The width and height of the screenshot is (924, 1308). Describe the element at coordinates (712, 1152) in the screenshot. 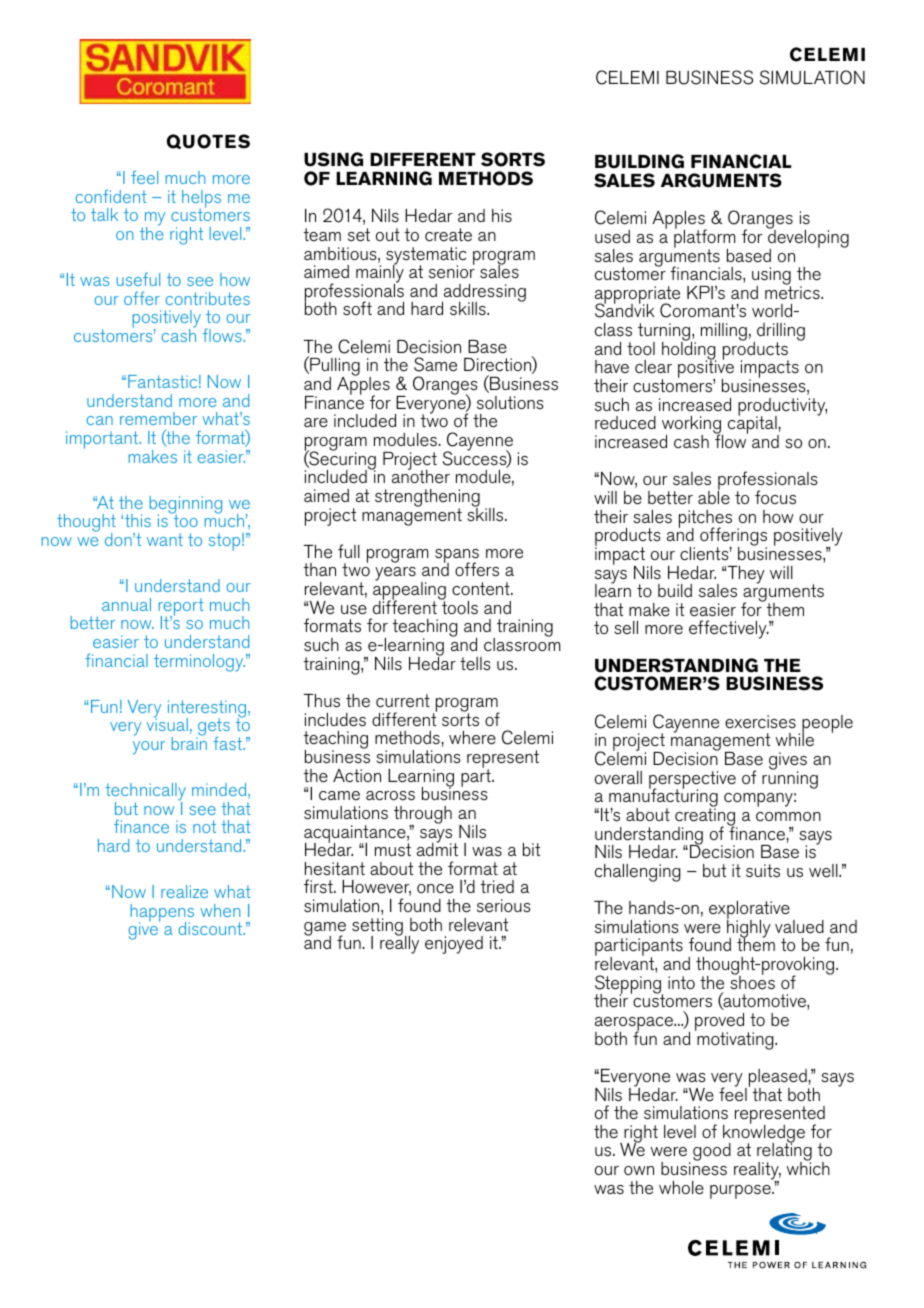

I see `good` at that location.
